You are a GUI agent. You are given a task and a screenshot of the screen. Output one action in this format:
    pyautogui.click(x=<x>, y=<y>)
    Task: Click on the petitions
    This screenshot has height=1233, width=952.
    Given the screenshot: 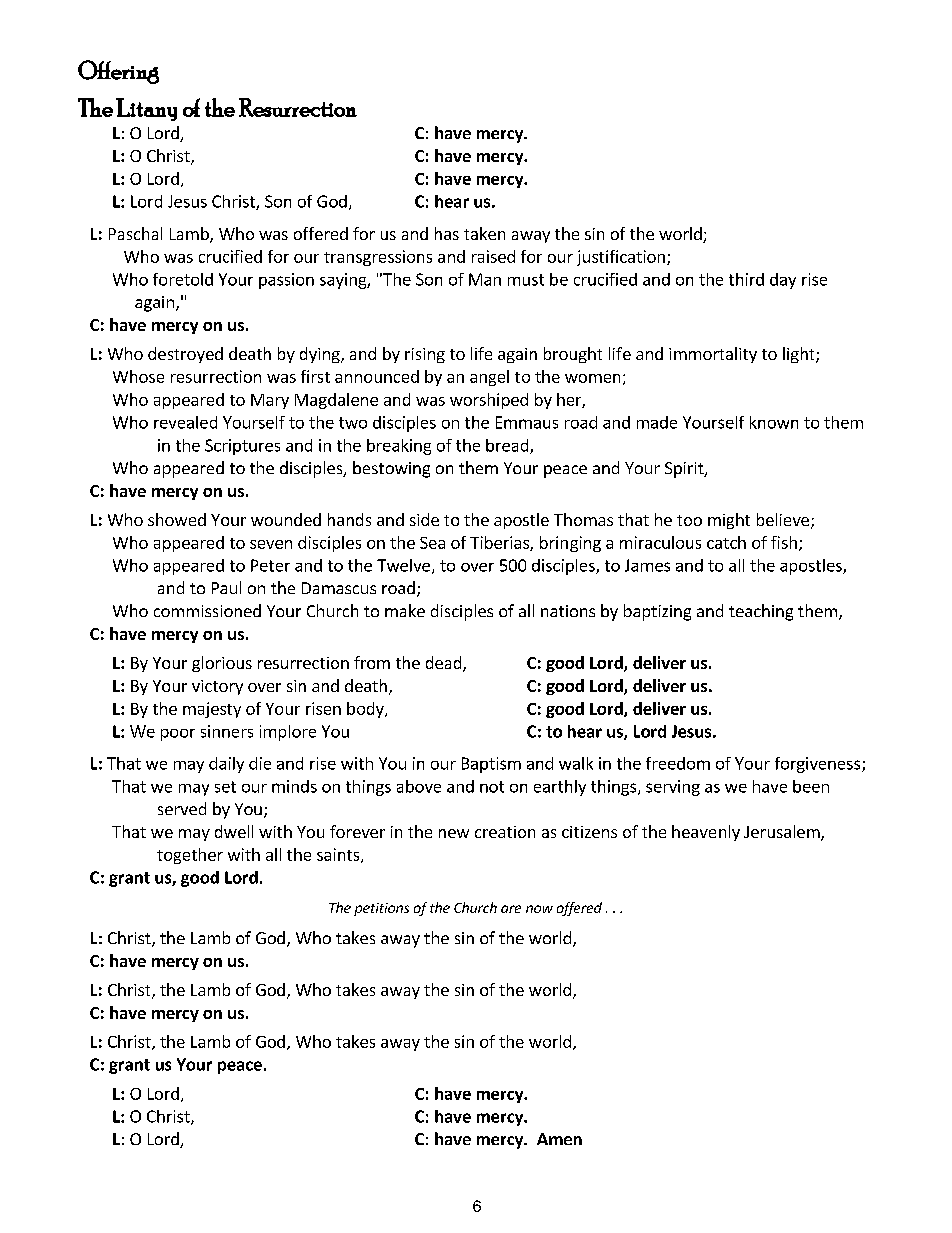 What is the action you would take?
    pyautogui.click(x=381, y=909)
